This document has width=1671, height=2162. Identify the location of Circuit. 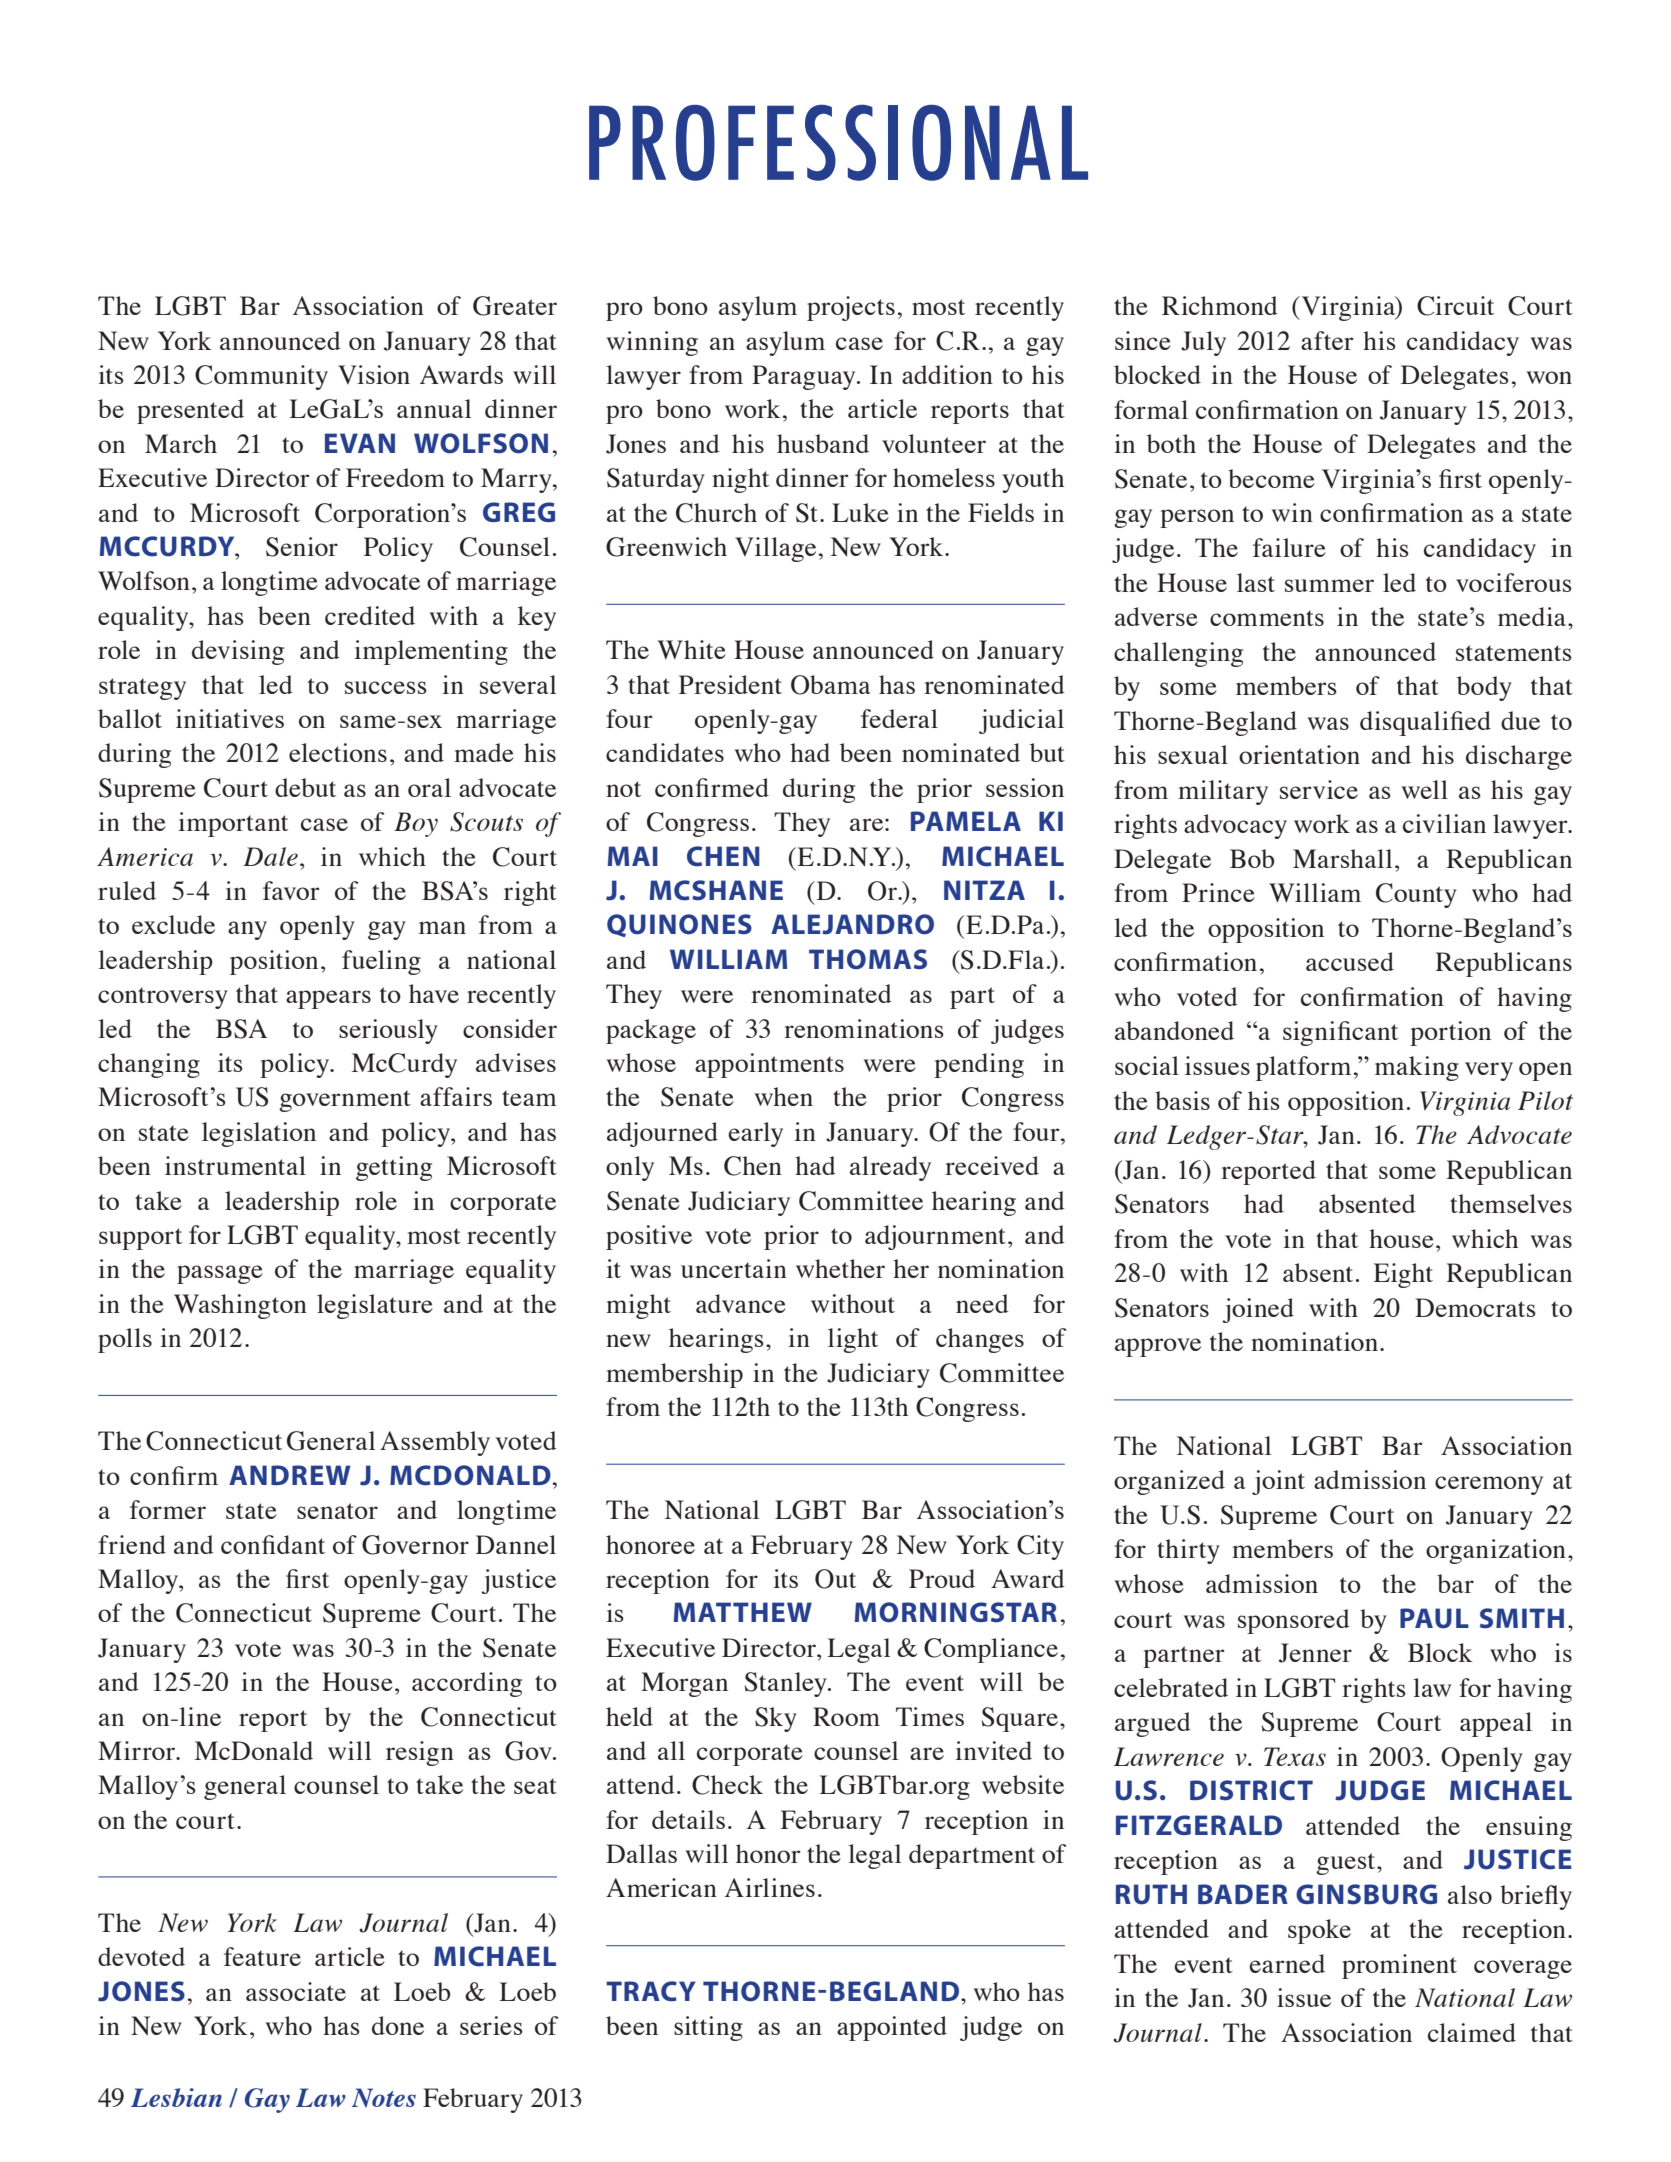
(1455, 306).
